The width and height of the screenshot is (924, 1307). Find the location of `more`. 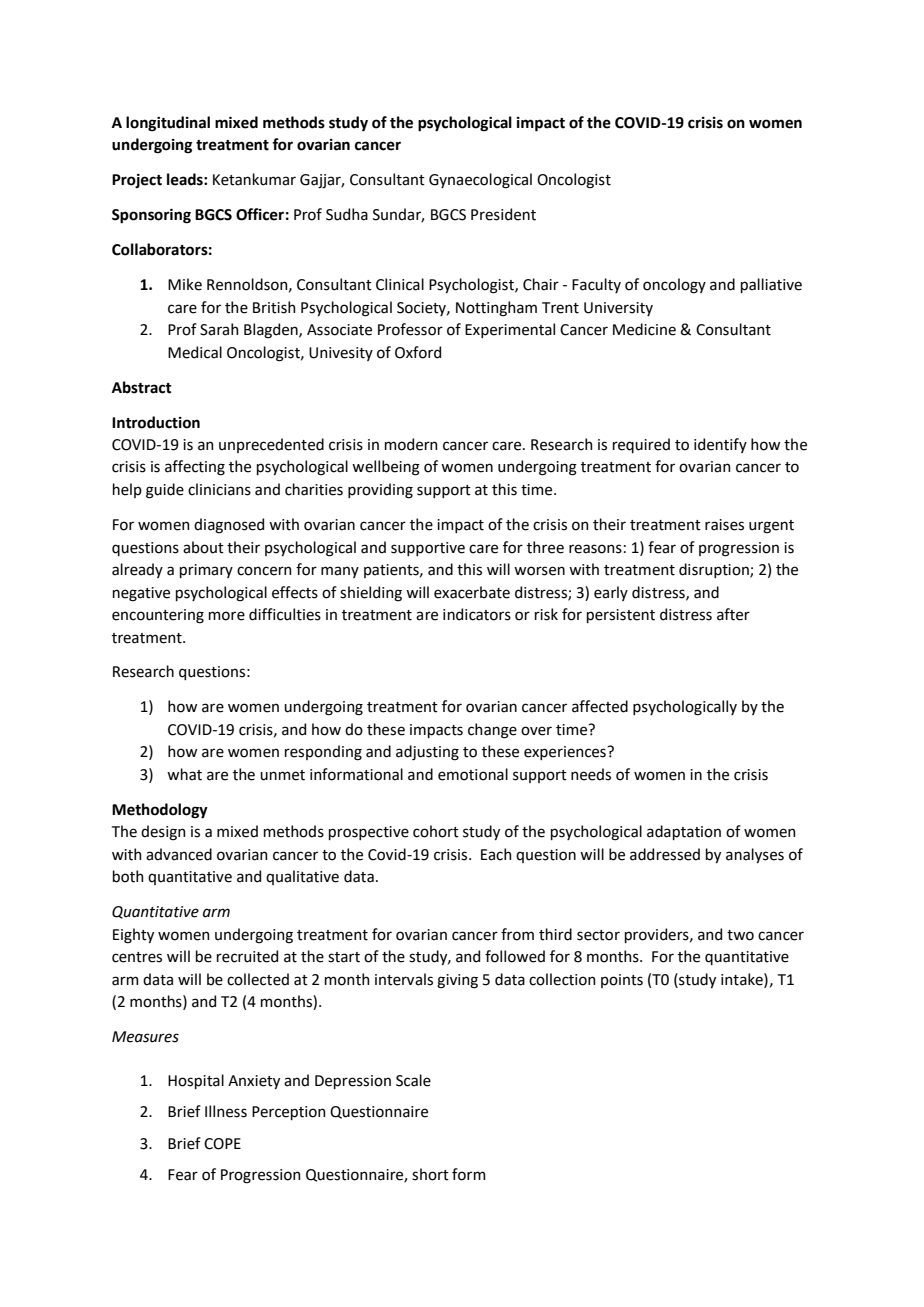

more is located at coordinates (227, 616).
